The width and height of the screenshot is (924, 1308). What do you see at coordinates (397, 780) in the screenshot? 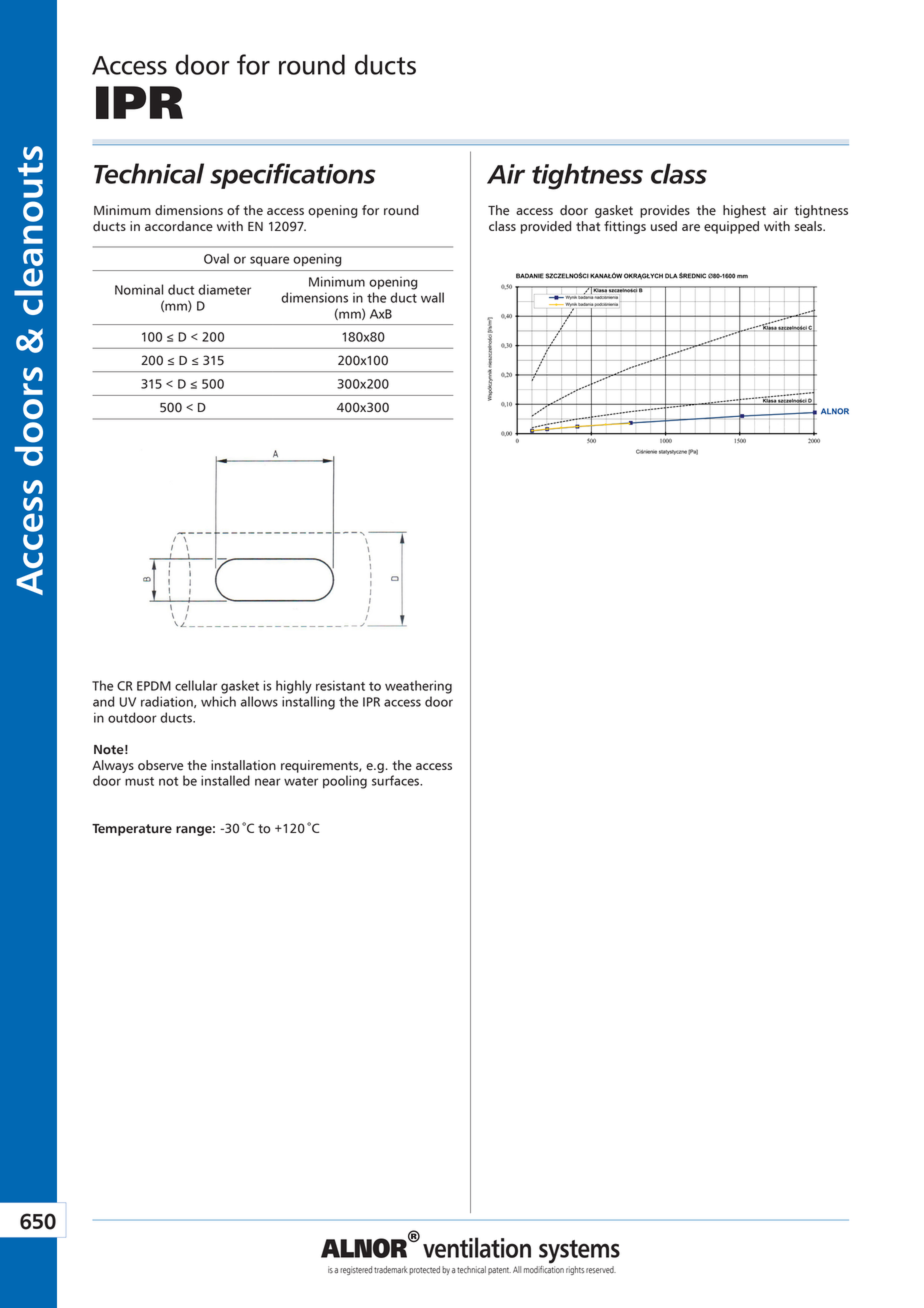
I see `surfaces` at bounding box center [397, 780].
